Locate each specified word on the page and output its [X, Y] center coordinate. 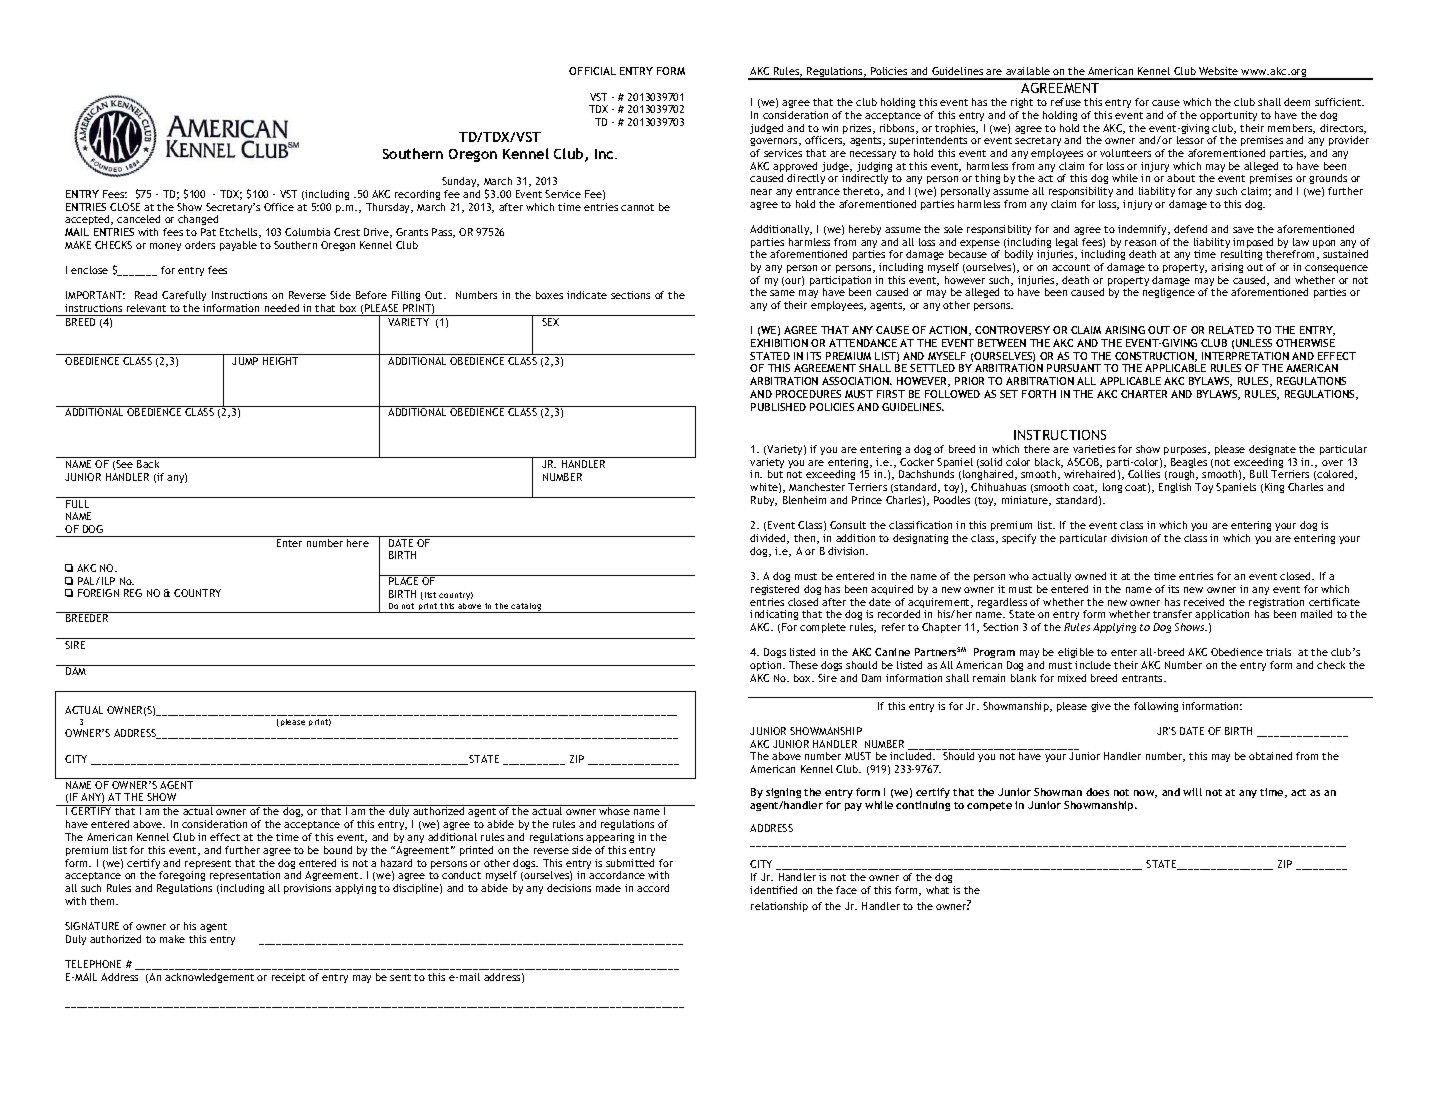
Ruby [764, 501]
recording [417, 195]
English [1175, 488]
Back [148, 464]
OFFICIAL [592, 71]
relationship [779, 907]
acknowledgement [209, 978]
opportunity [1228, 116]
